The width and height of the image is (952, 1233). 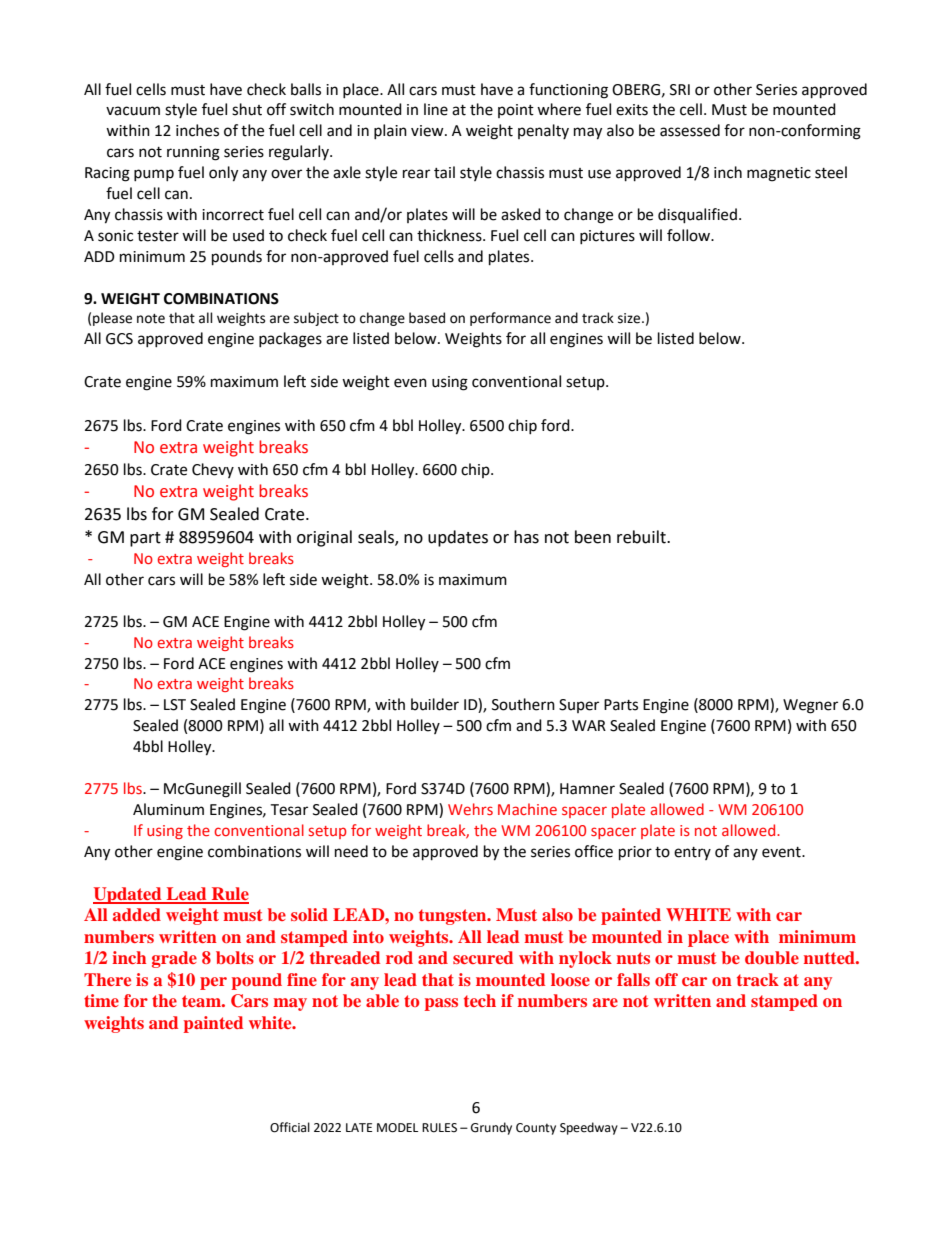 I want to click on line, so click(x=436, y=109).
